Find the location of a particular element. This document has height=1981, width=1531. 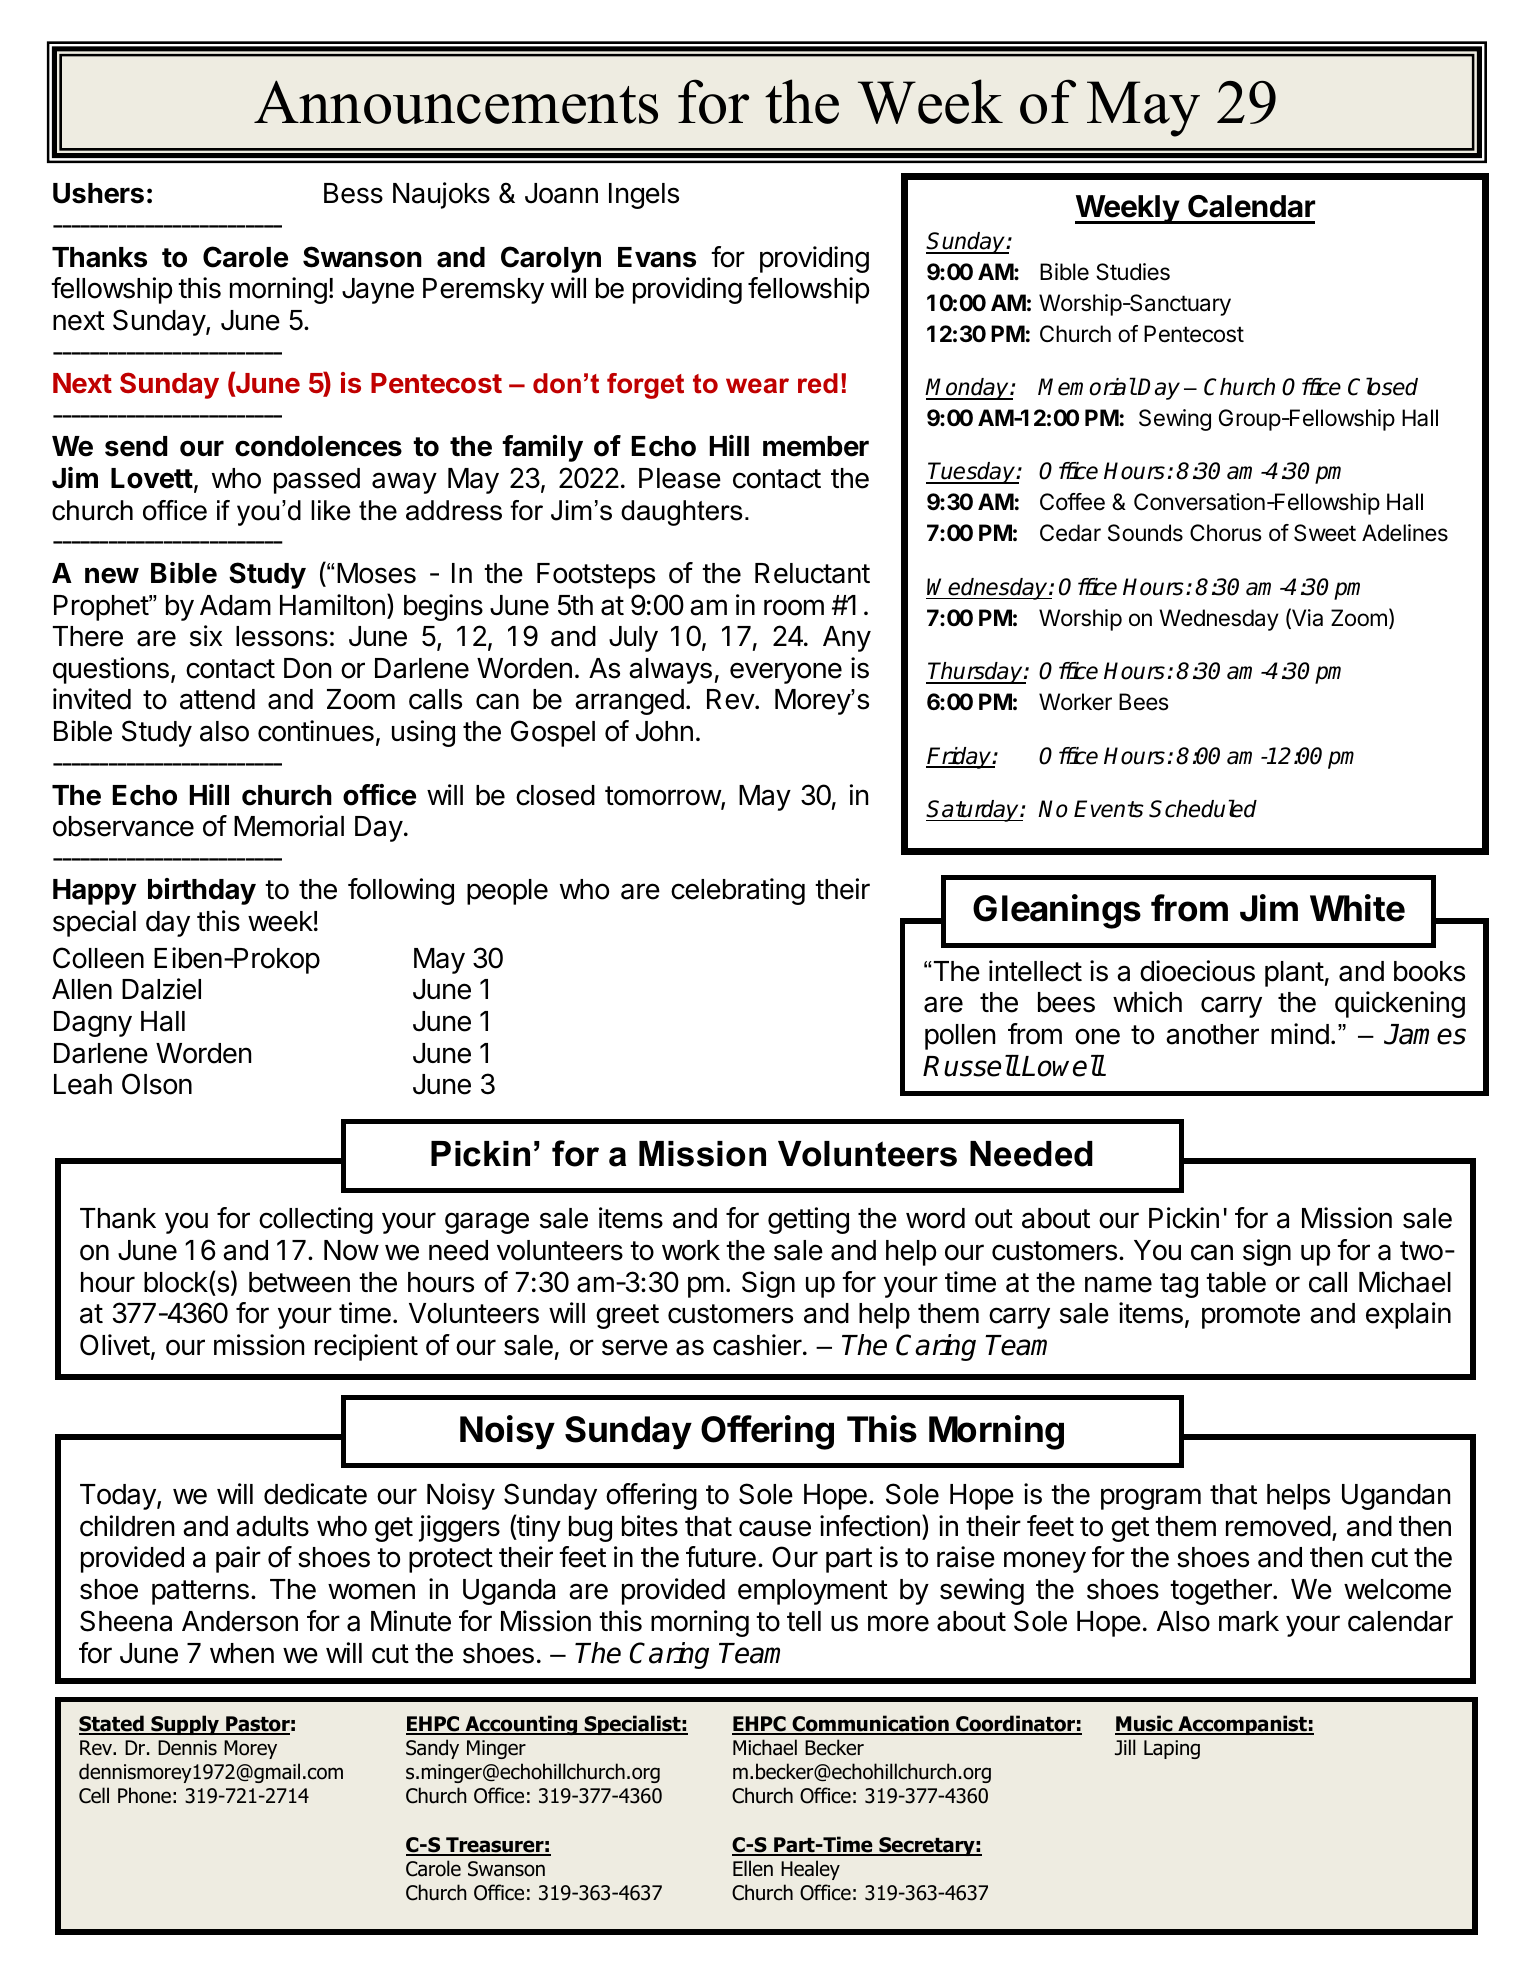

Bess is located at coordinates (353, 193).
